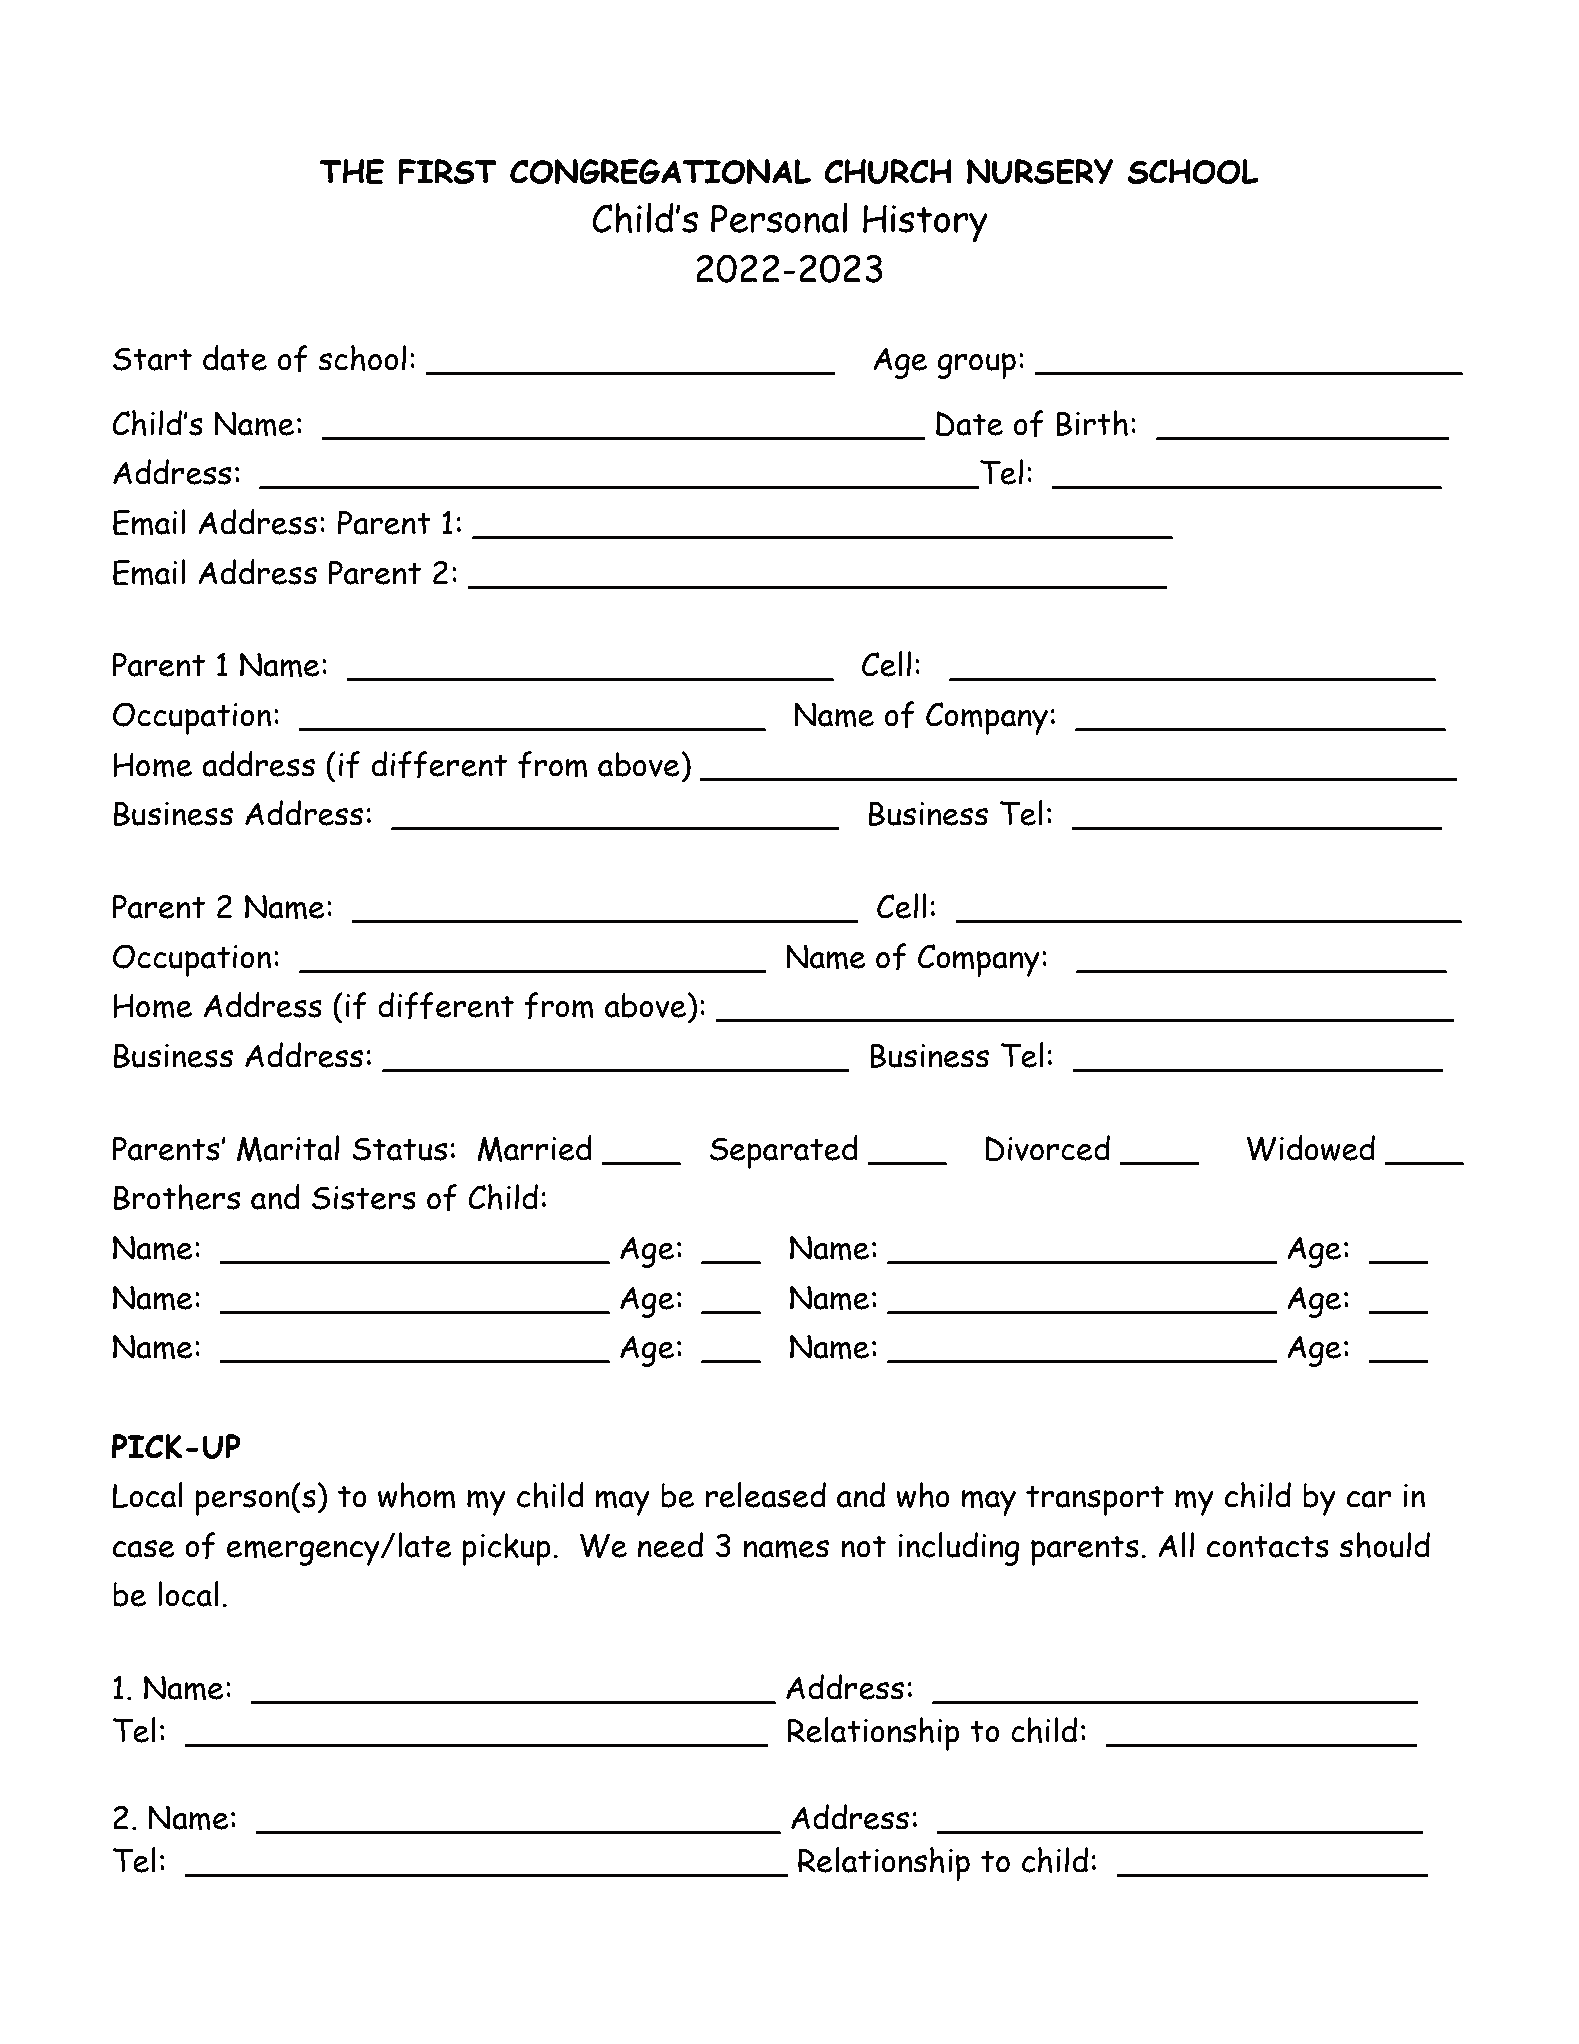 This page has height=2044, width=1579. Describe the element at coordinates (448, 172) in the page. I see `FIRST` at that location.
